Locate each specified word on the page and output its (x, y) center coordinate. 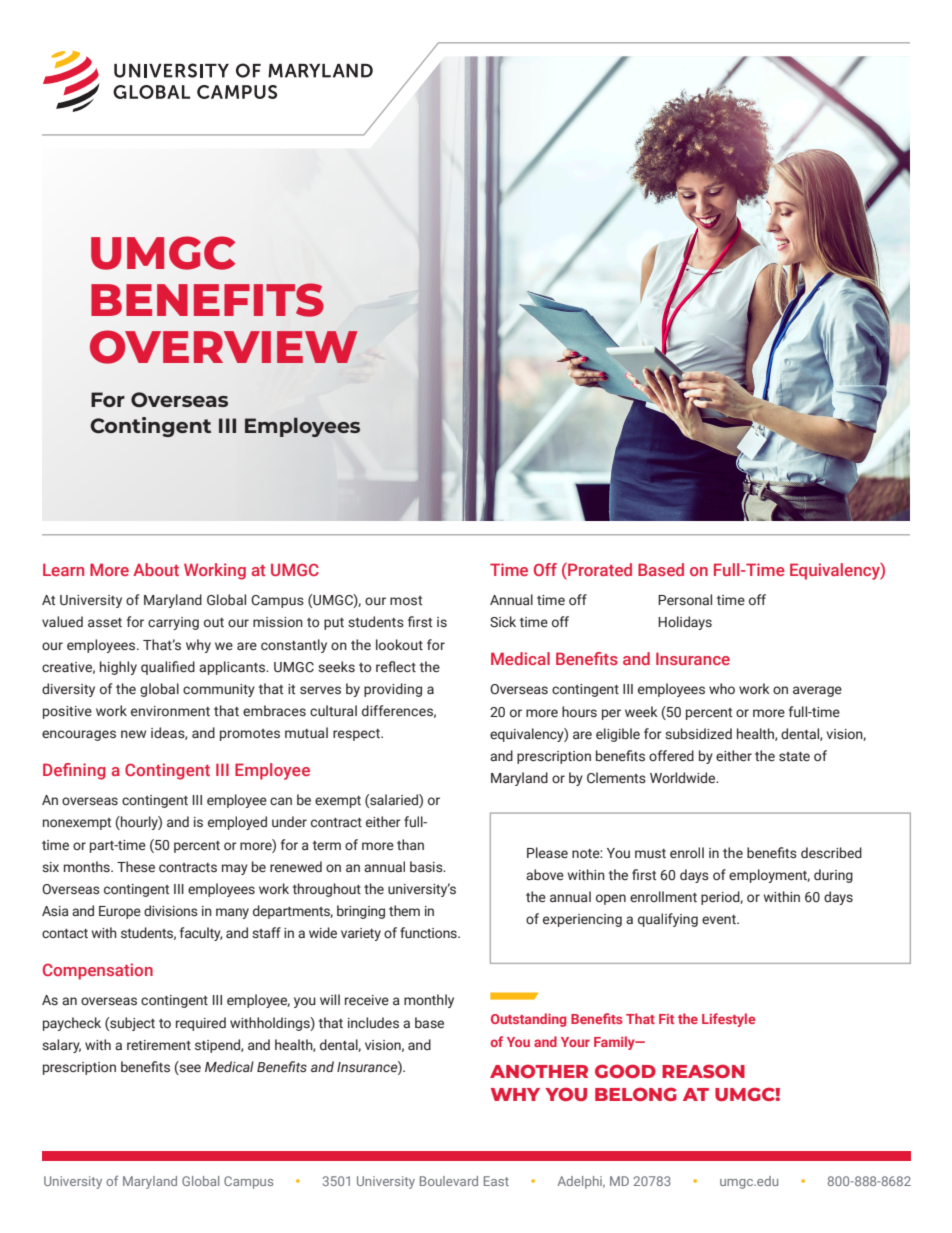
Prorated (599, 571)
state (794, 757)
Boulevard (449, 1181)
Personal (685, 599)
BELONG (636, 1094)
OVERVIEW (224, 347)
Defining (74, 771)
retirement (159, 1045)
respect (357, 735)
